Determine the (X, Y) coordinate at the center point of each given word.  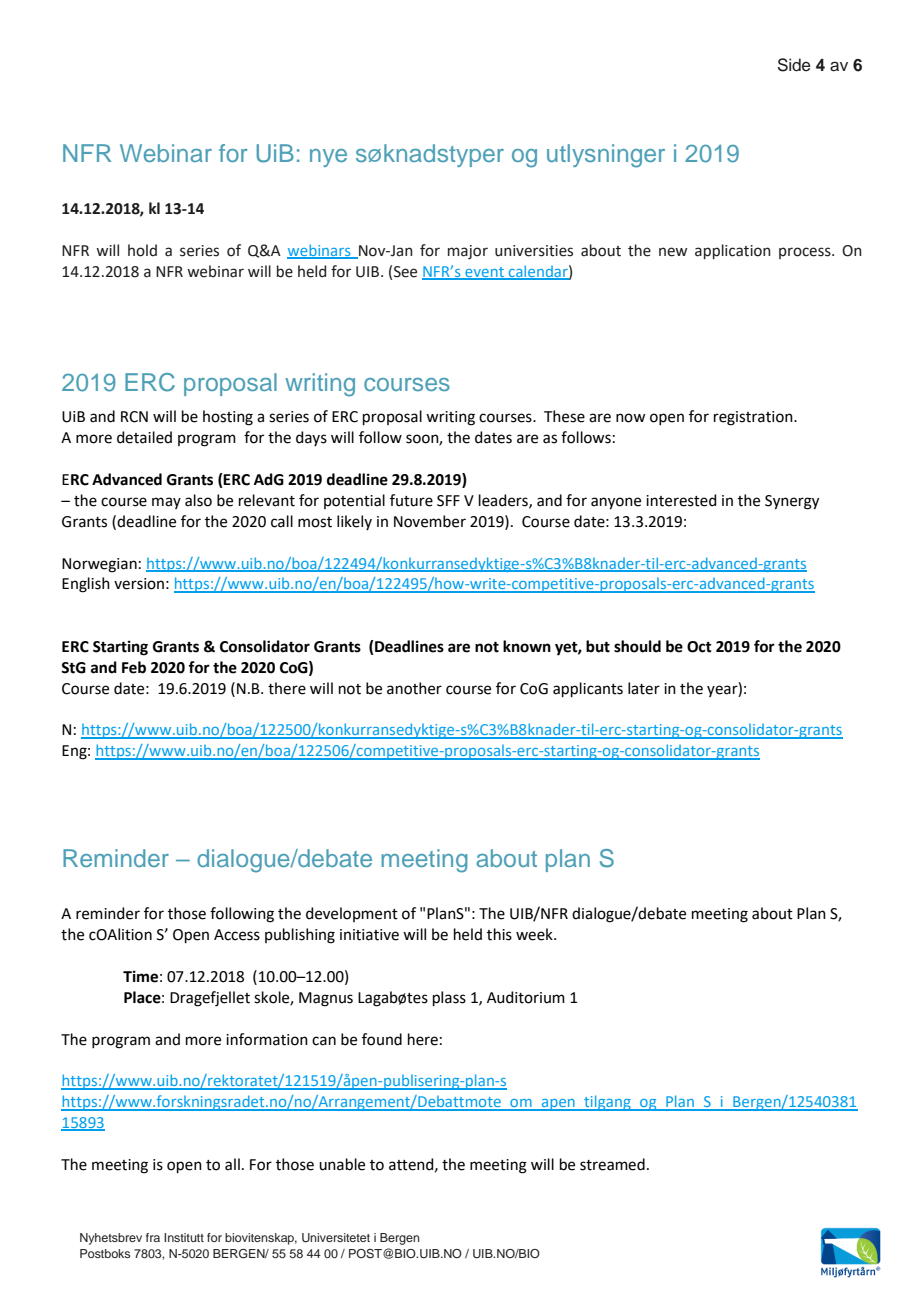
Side (794, 65)
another (414, 688)
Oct (699, 647)
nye (328, 158)
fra (153, 1237)
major (468, 252)
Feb (134, 667)
